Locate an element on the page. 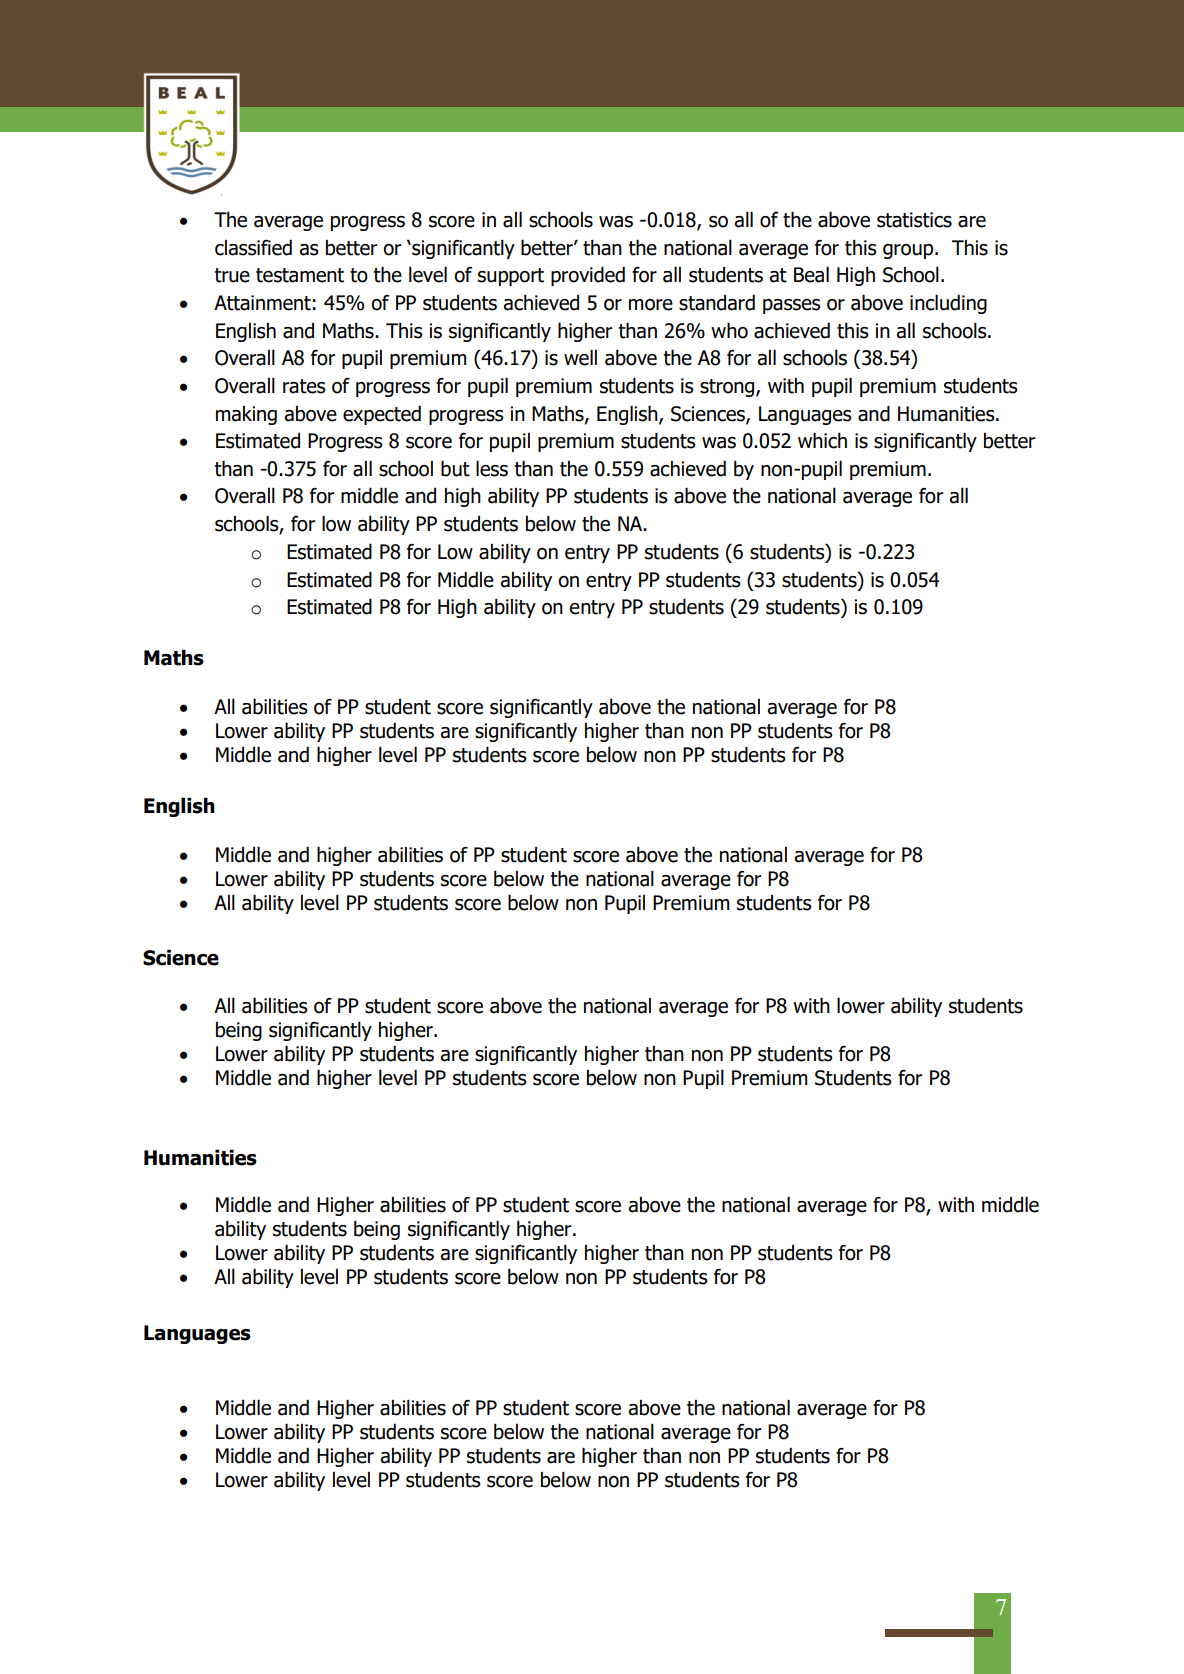  passes is located at coordinates (792, 306).
